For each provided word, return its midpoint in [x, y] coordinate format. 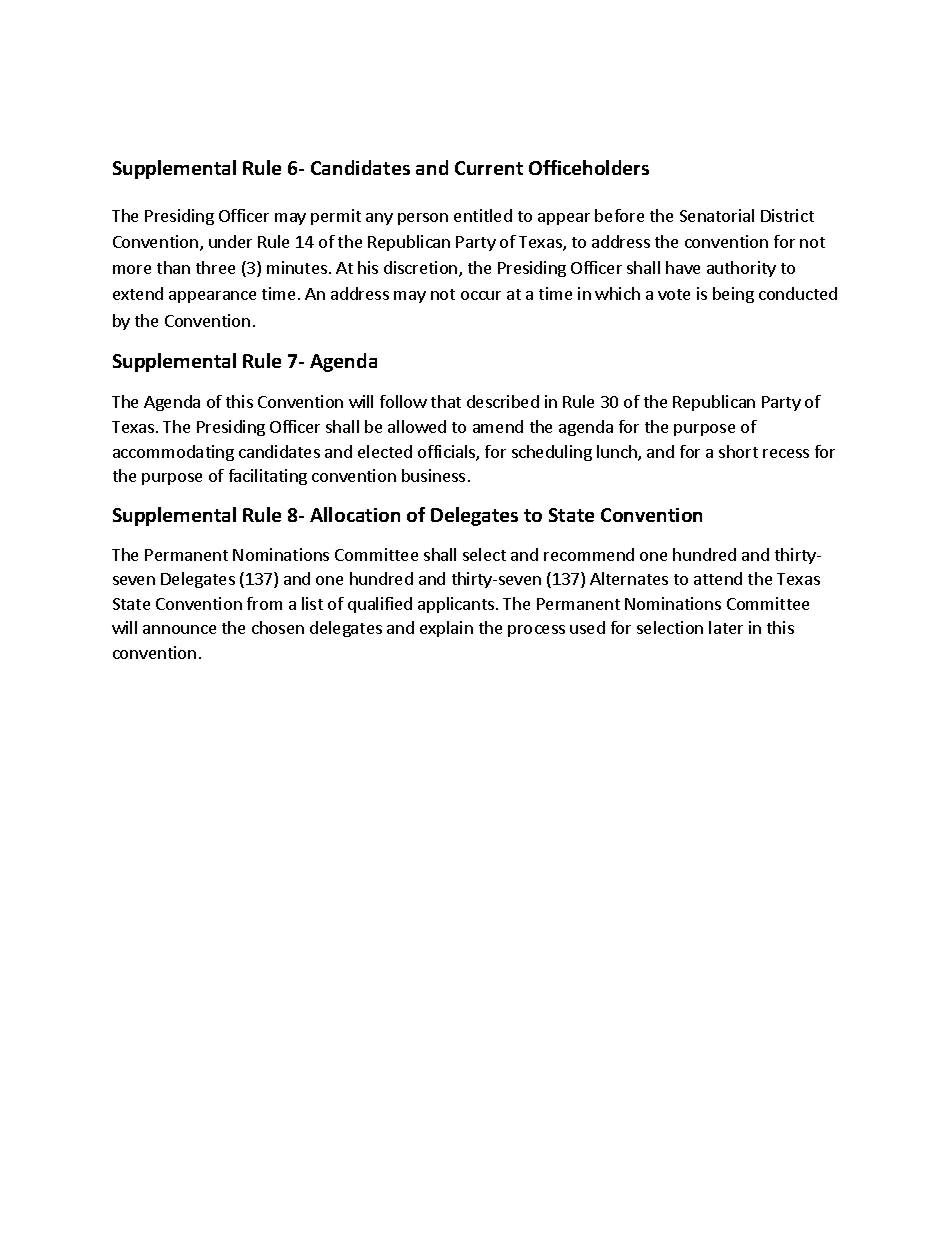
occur [481, 295]
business [433, 475]
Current [489, 168]
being [733, 295]
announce [179, 629]
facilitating [268, 477]
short [738, 451]
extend [138, 293]
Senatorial [717, 215]
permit [336, 217]
